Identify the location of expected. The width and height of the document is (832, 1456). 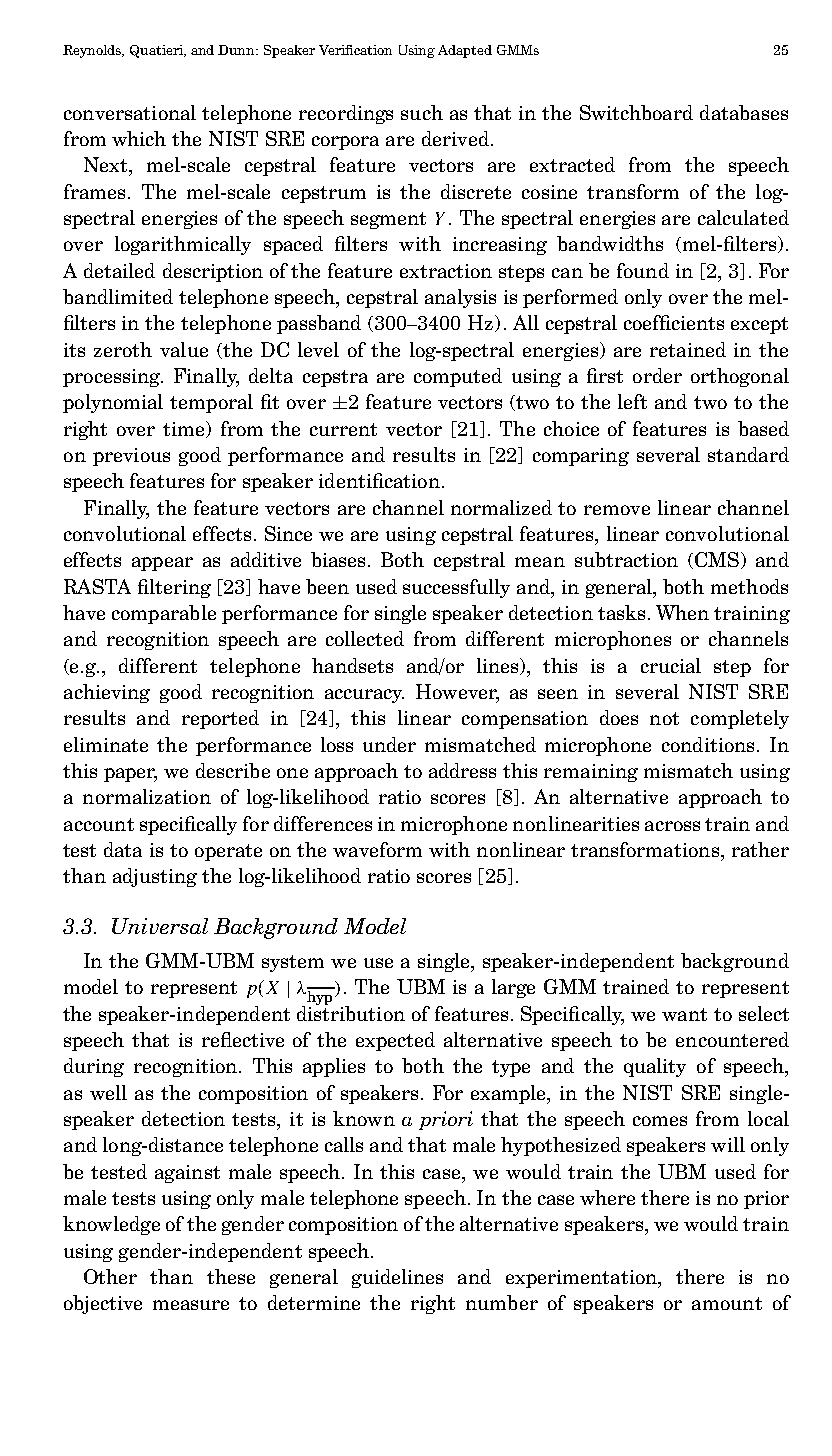
(395, 1041).
